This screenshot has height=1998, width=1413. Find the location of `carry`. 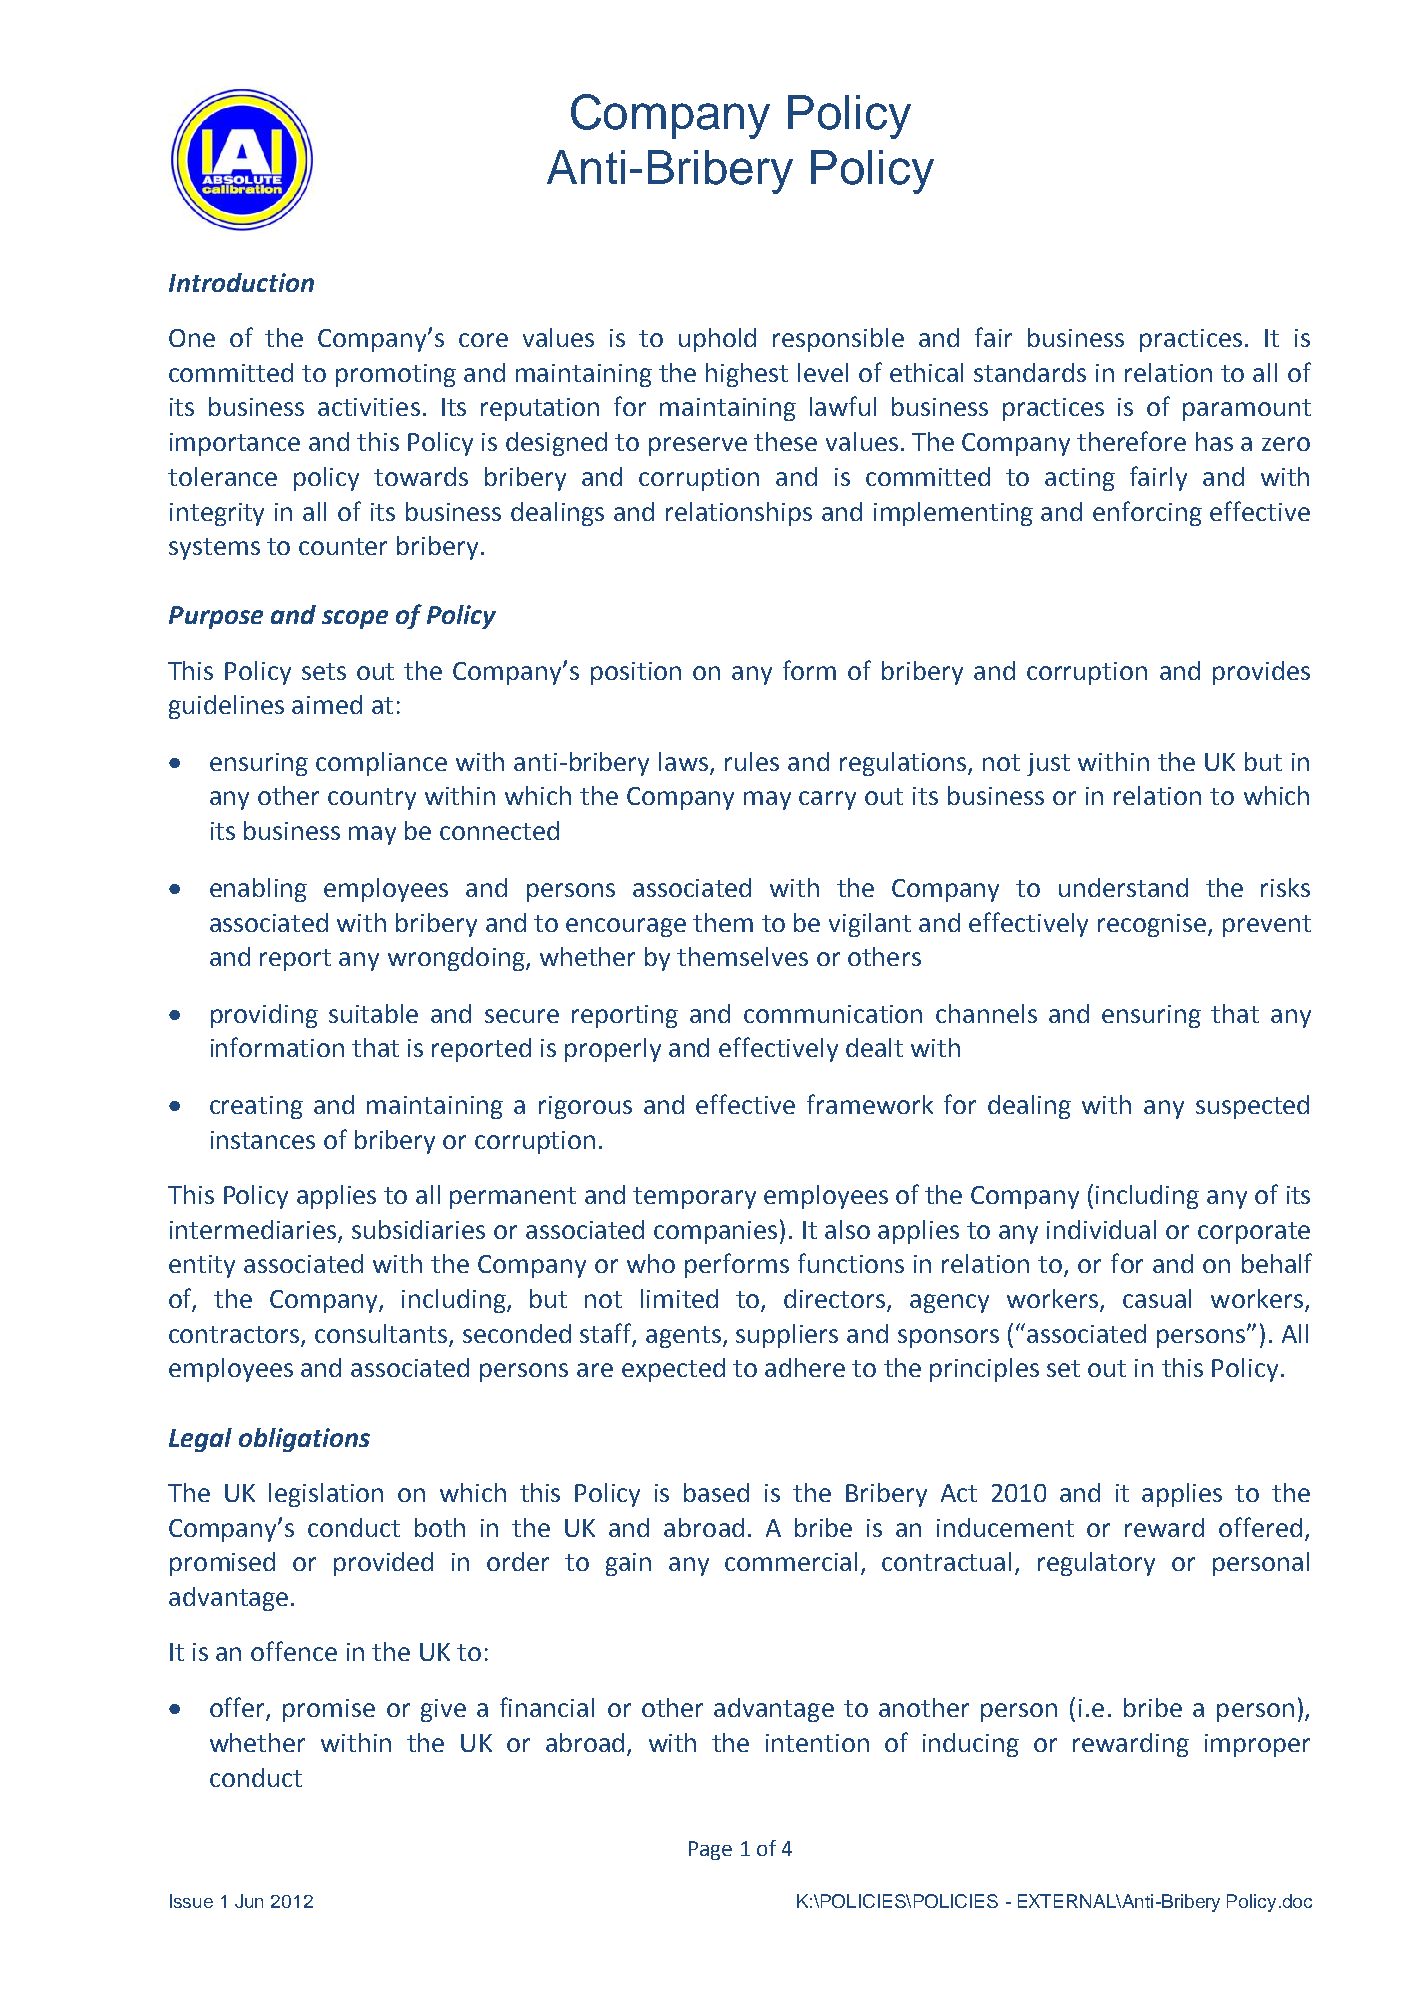

carry is located at coordinates (827, 800).
